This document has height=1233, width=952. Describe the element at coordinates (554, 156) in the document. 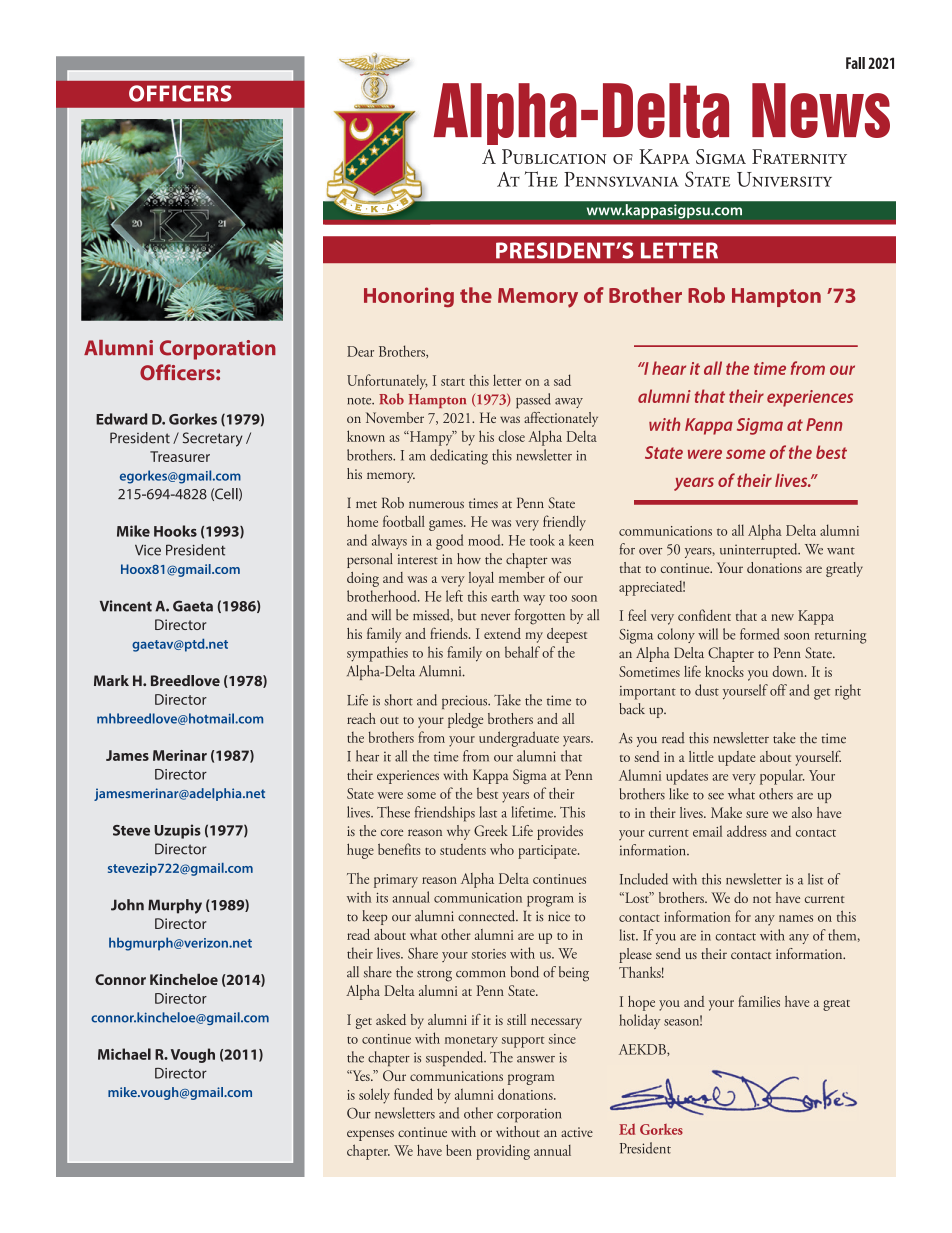

I see `Publication` at that location.
